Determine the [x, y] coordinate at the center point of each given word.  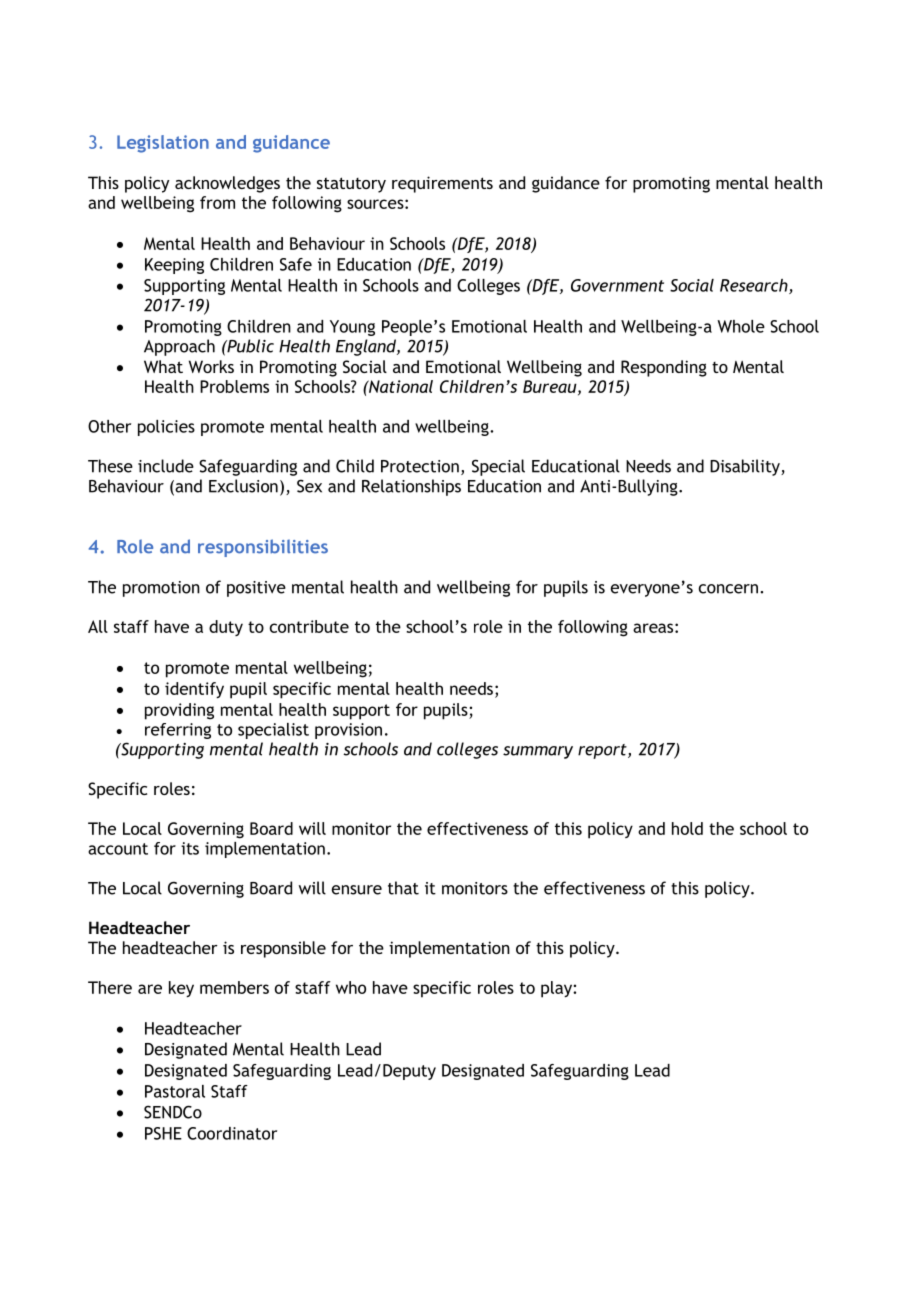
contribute [309, 626]
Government [617, 285]
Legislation [163, 144]
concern [728, 589]
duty [226, 628]
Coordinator [232, 1133]
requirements [442, 184]
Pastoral [175, 1091]
